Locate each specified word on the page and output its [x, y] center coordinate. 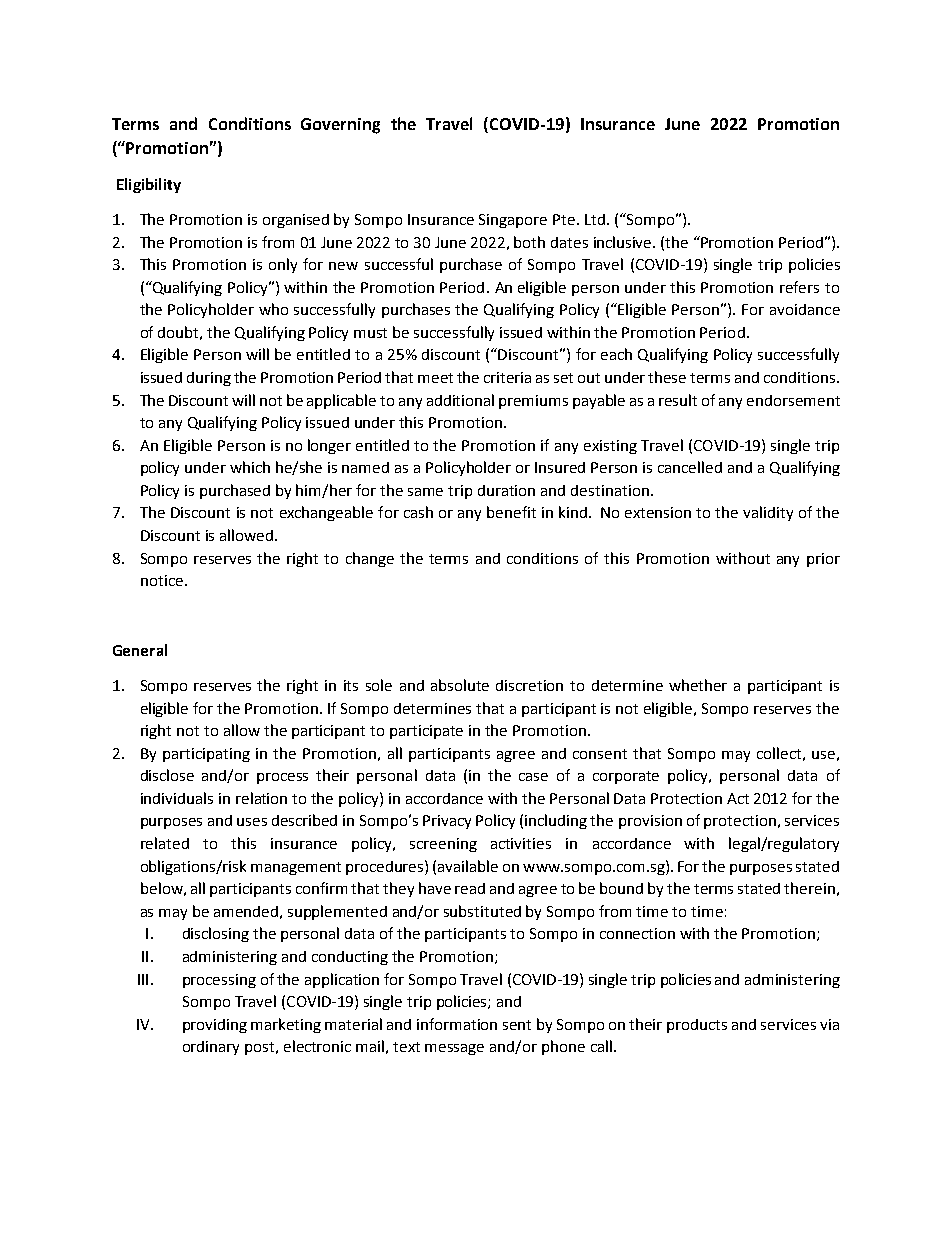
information [457, 1024]
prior [823, 560]
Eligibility [149, 185]
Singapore [513, 221]
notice [162, 580]
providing [215, 1026]
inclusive [624, 242]
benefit [511, 512]
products [697, 1026]
